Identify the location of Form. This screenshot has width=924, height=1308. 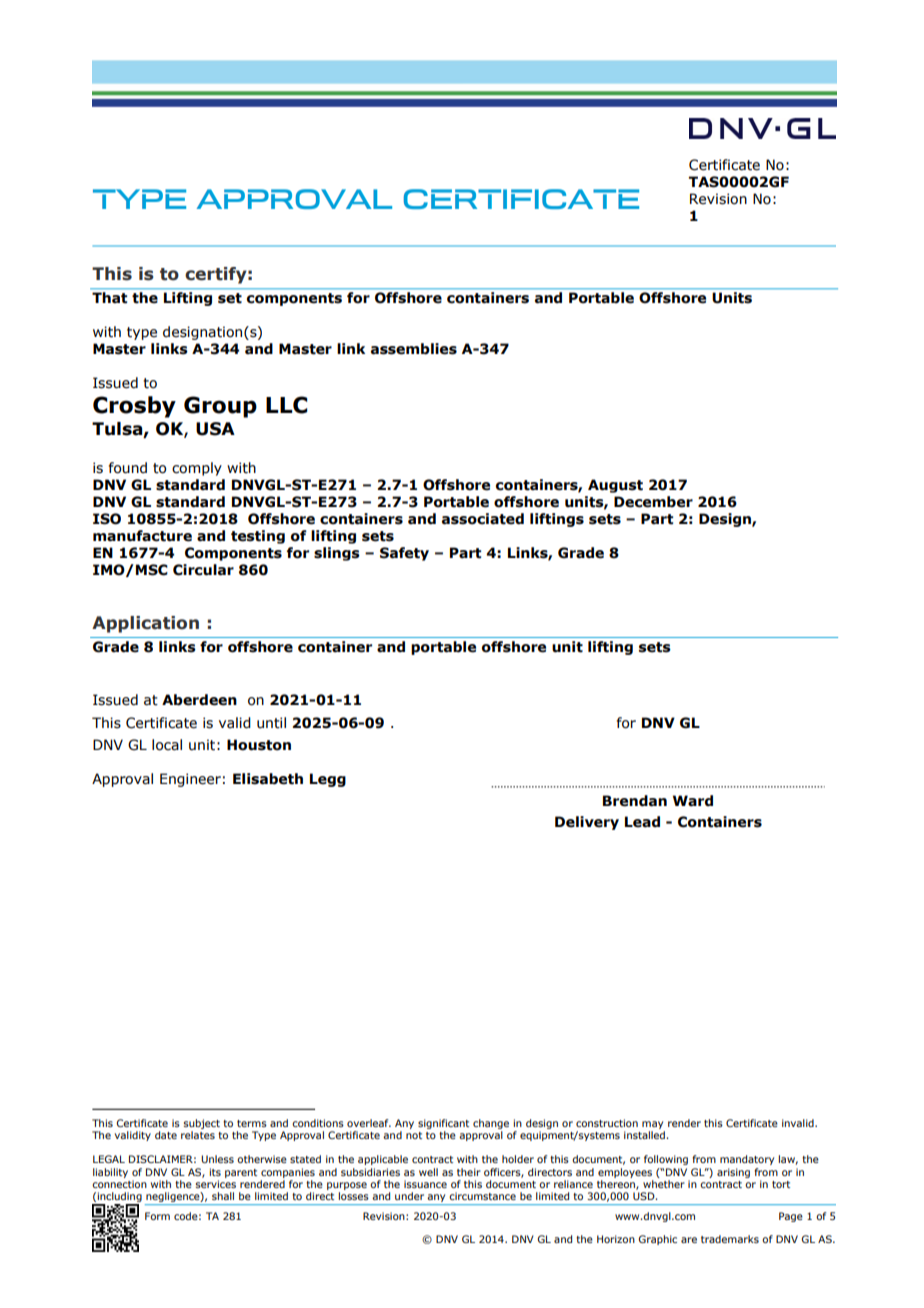
(157, 1216).
